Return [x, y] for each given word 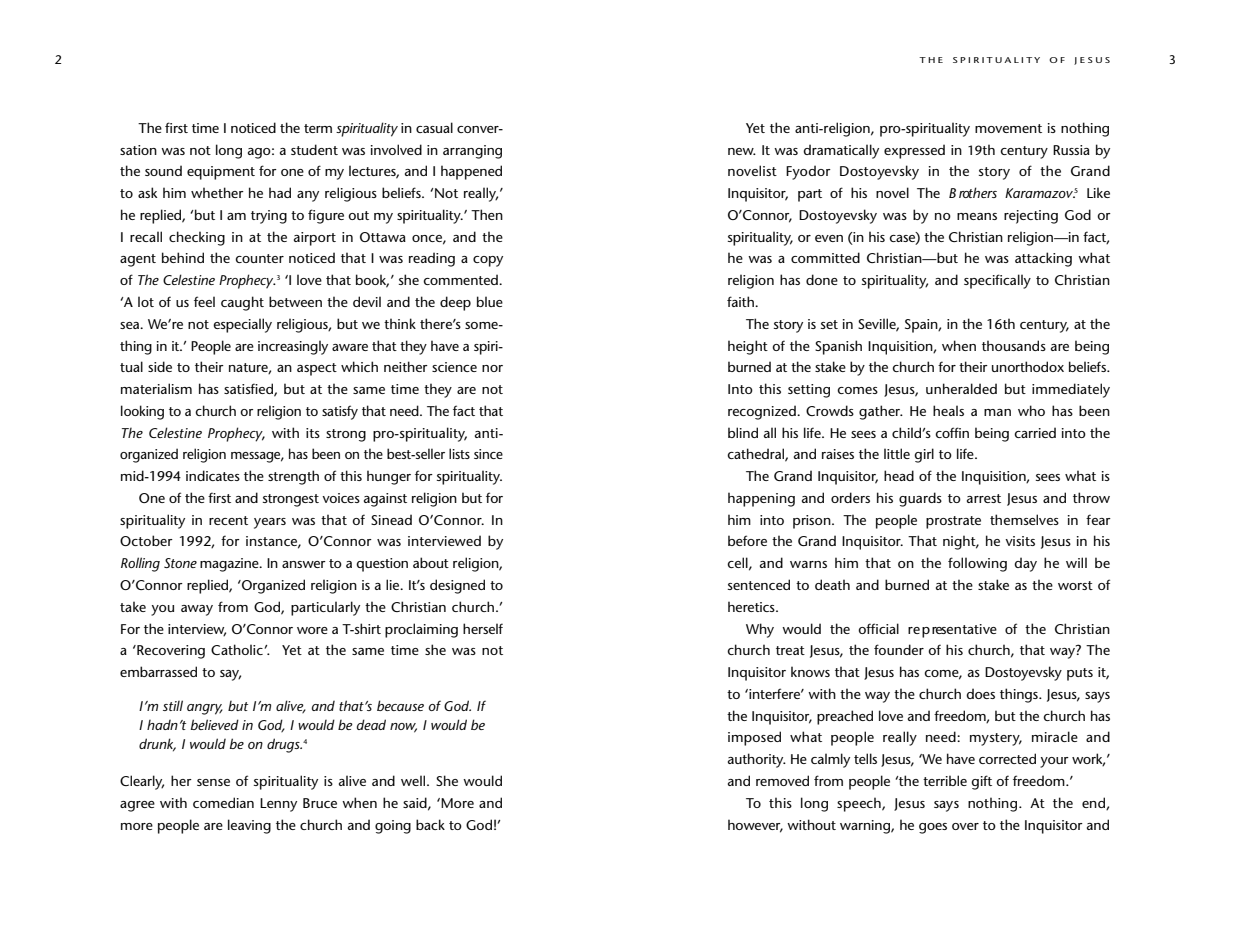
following [977, 564]
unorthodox [1028, 366]
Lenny [278, 805]
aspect [317, 369]
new [742, 151]
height [748, 347]
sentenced [759, 584]
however [755, 825]
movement [1008, 128]
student [314, 149]
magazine [230, 565]
